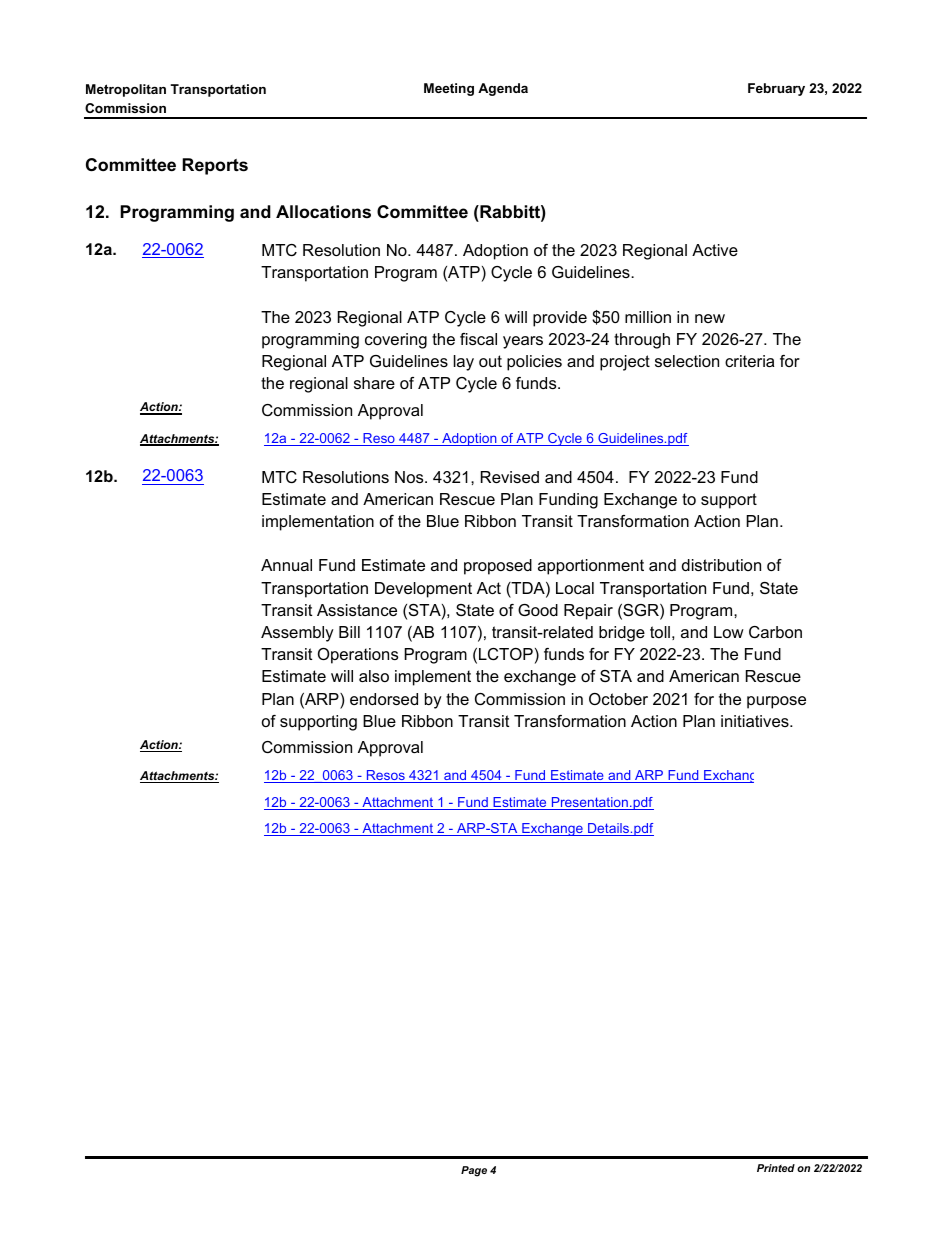 The width and height of the screenshot is (952, 1233). I want to click on Meeting, so click(449, 89).
